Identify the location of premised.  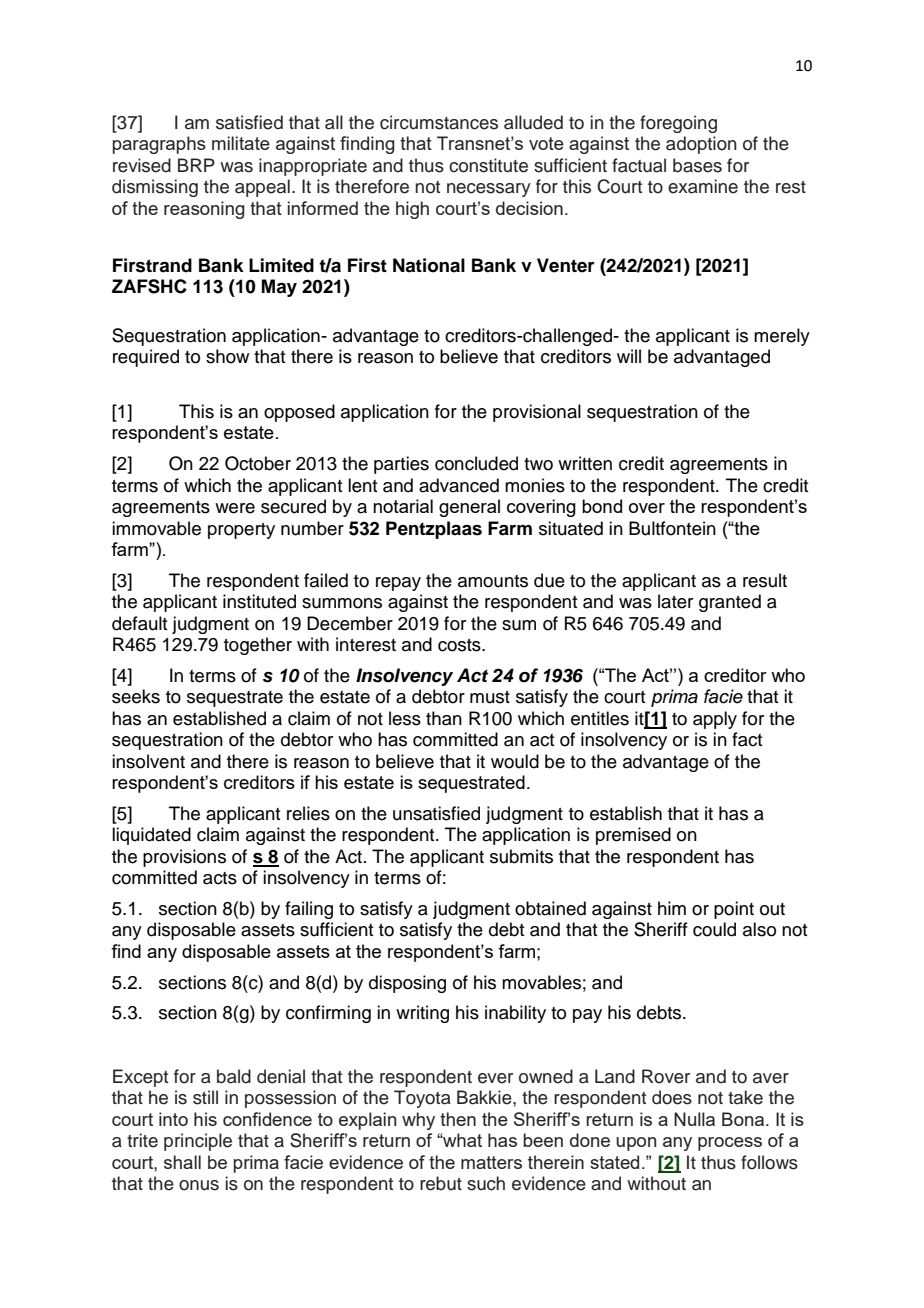
(633, 836).
